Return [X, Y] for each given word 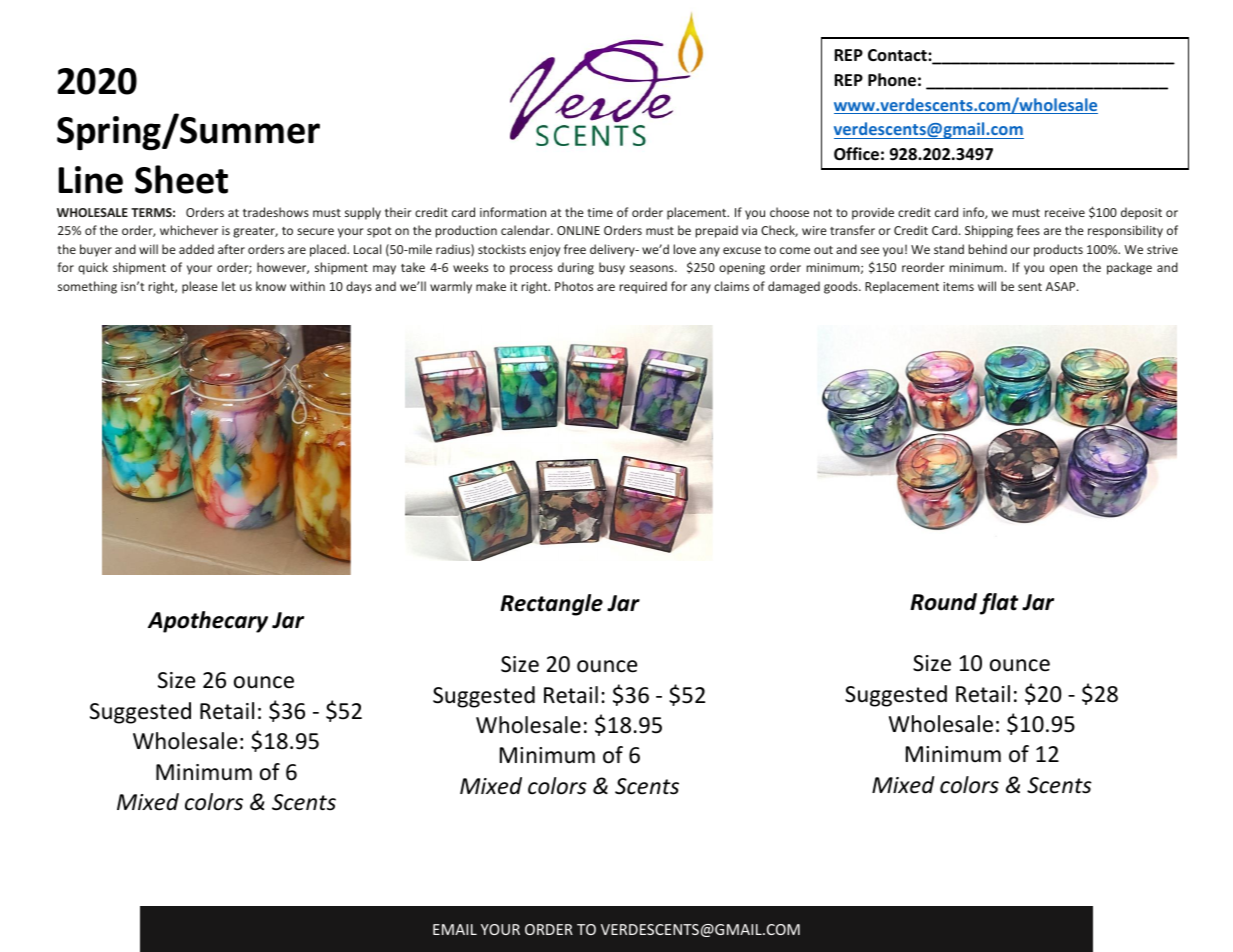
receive [1065, 212]
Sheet [181, 179]
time [600, 212]
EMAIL [455, 929]
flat [999, 604]
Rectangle [551, 605]
